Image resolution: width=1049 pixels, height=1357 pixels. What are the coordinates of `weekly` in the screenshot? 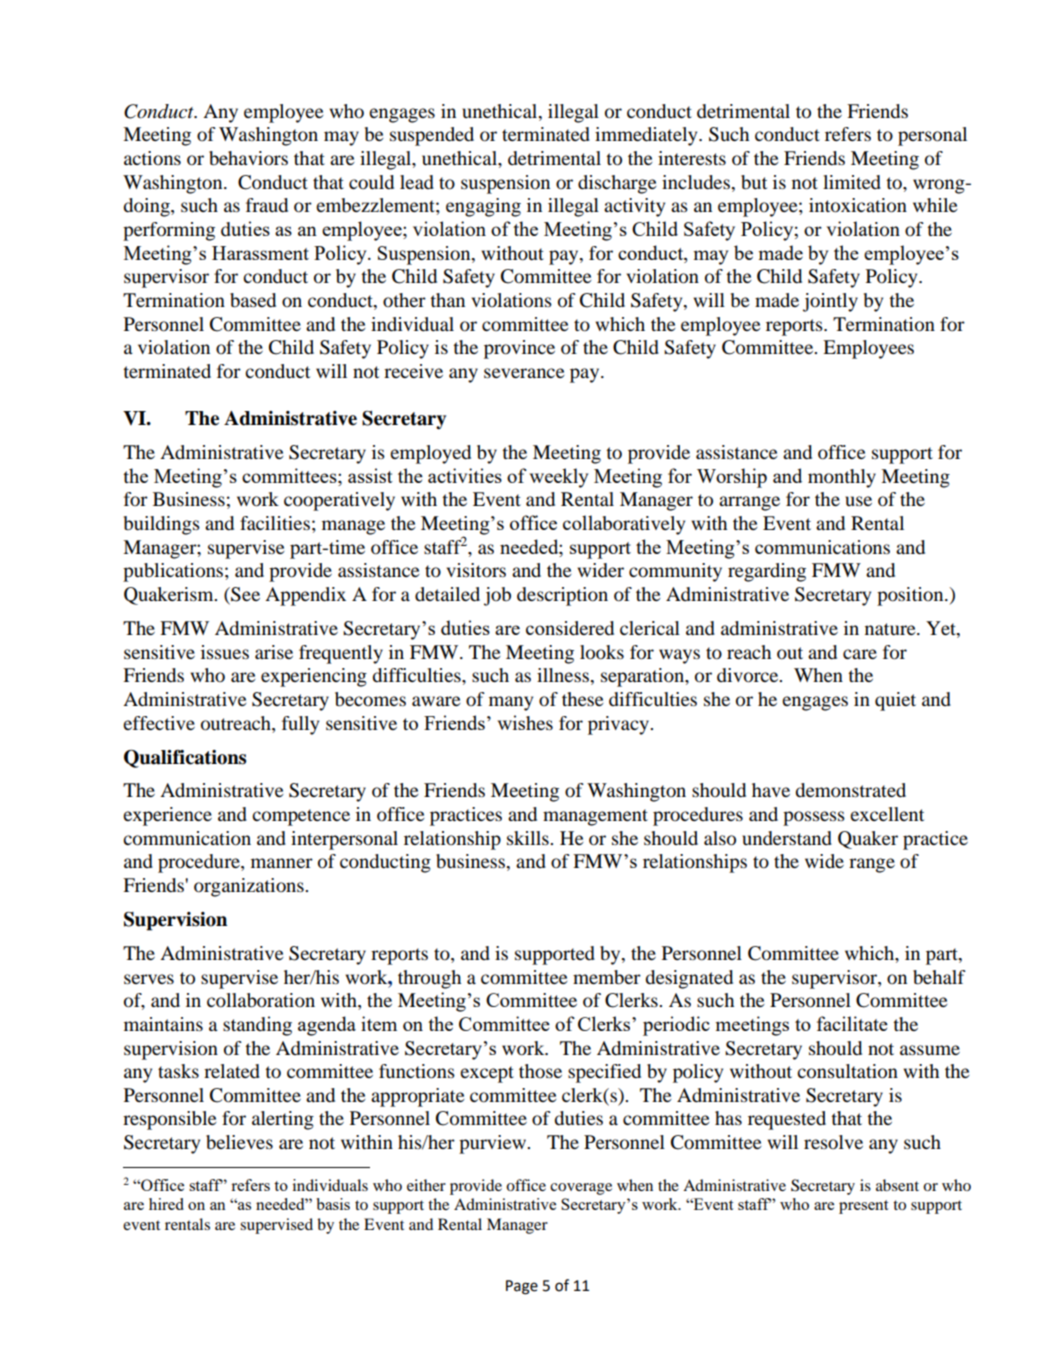 It's located at (558, 478).
